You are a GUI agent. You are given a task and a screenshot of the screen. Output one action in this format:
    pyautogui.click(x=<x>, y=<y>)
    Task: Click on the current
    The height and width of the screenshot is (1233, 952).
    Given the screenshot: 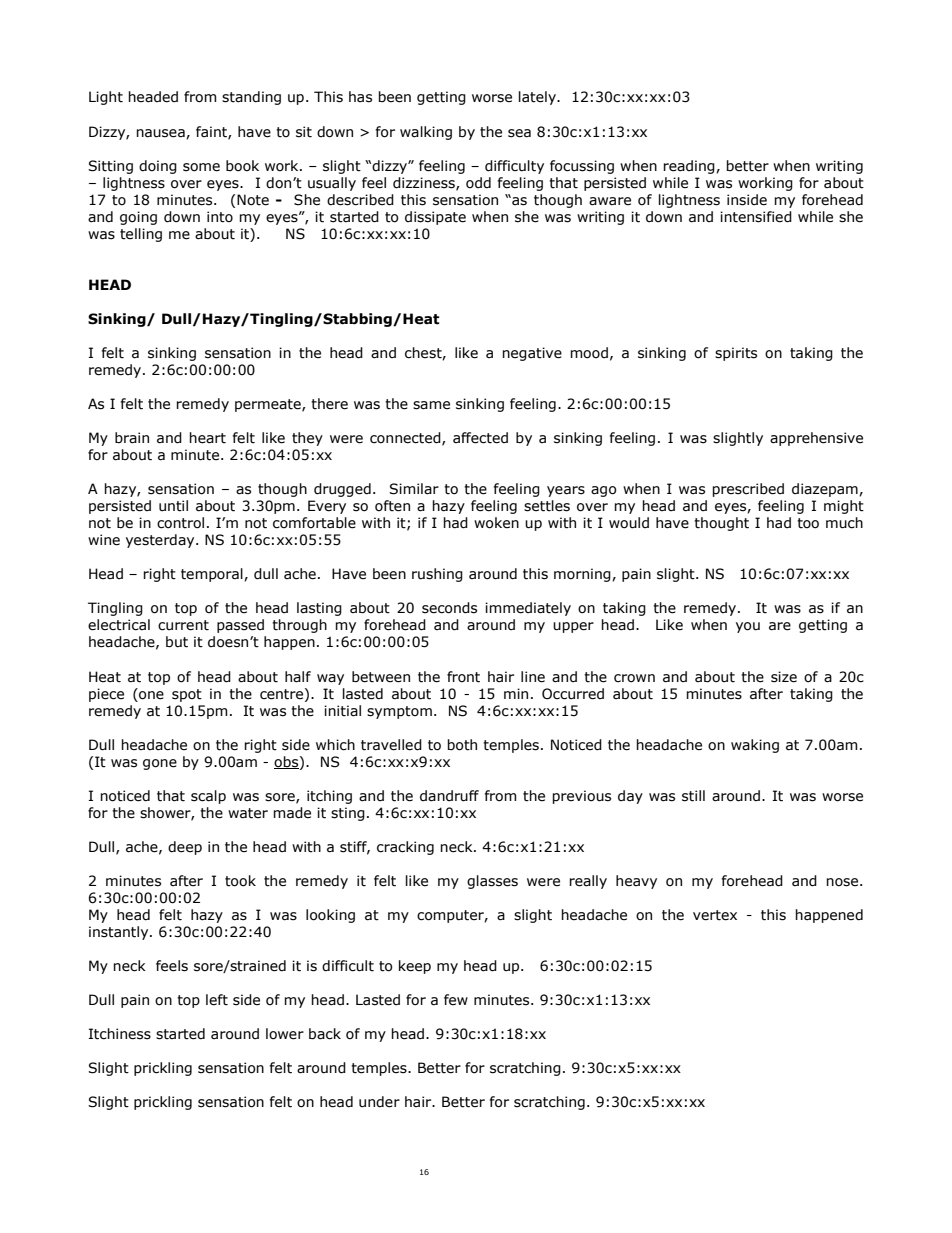 What is the action you would take?
    pyautogui.click(x=183, y=625)
